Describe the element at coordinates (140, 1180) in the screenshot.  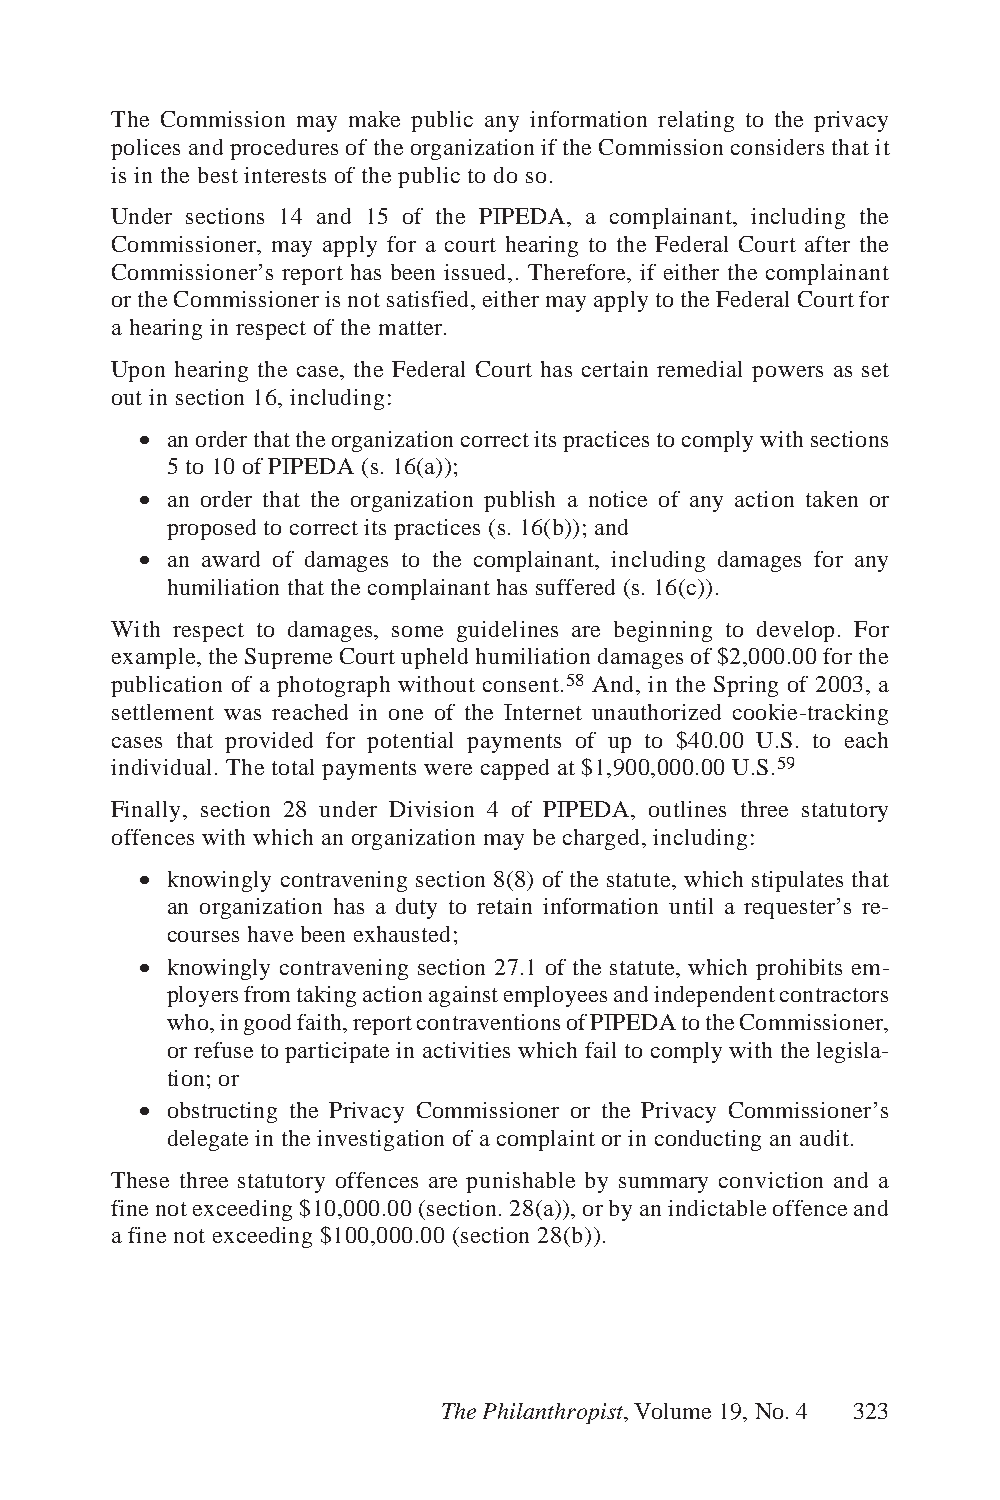
I see `These` at that location.
